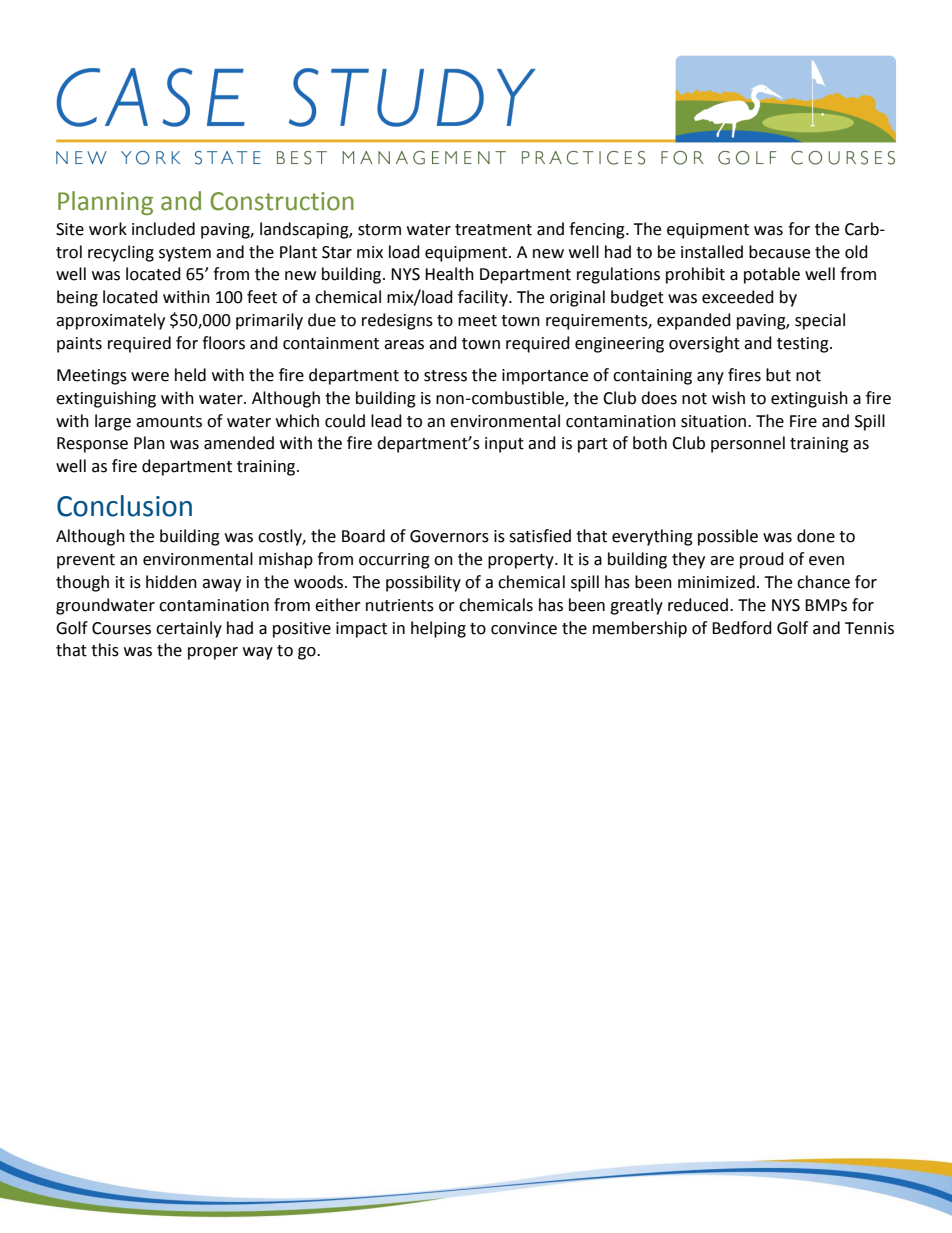  What do you see at coordinates (449, 536) in the page?
I see `Governors` at bounding box center [449, 536].
